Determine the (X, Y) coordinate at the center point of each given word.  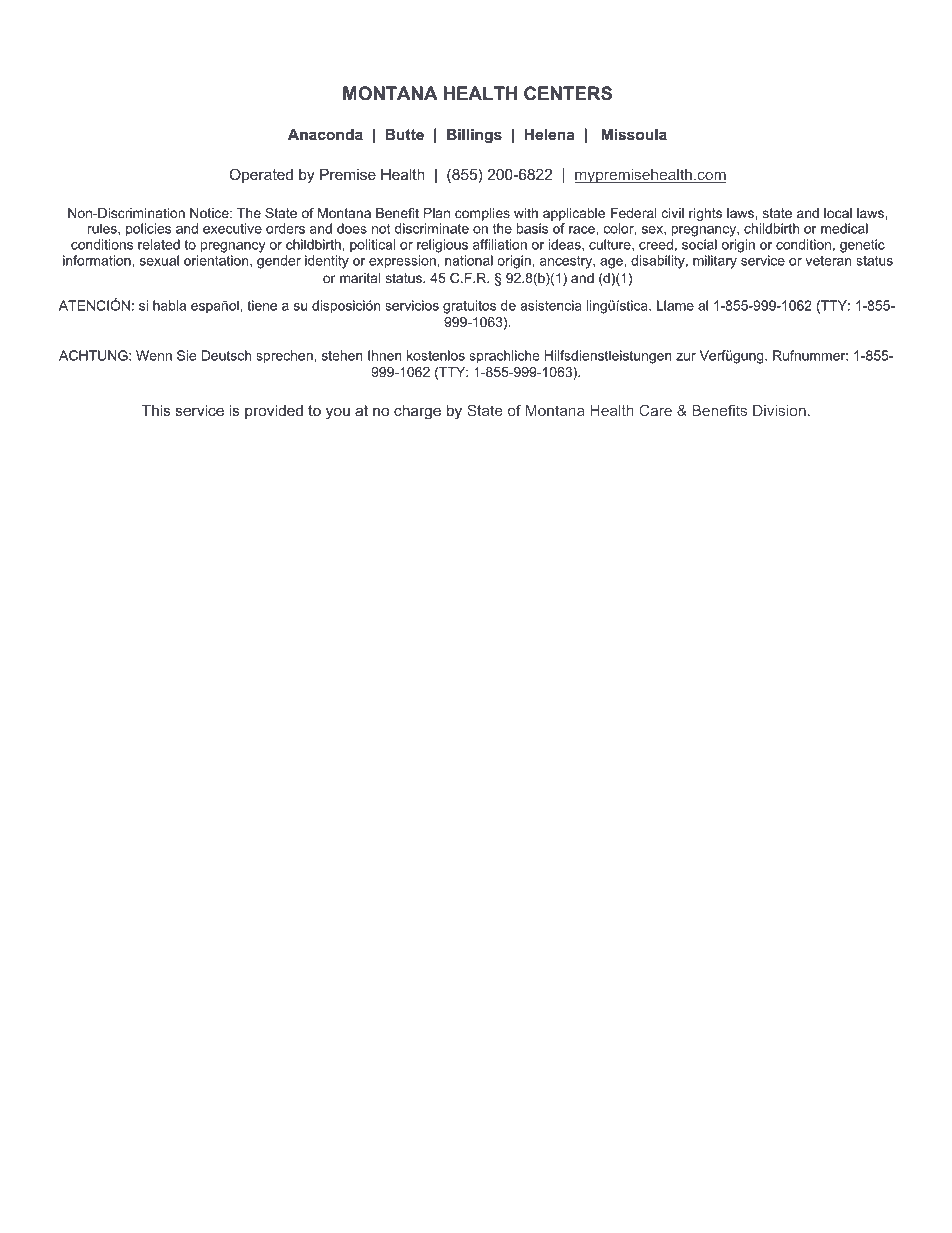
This (156, 410)
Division (778, 412)
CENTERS (568, 93)
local (838, 213)
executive (232, 228)
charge (417, 412)
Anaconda (325, 134)
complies (482, 214)
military (715, 262)
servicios (412, 305)
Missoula (634, 134)
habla (169, 305)
